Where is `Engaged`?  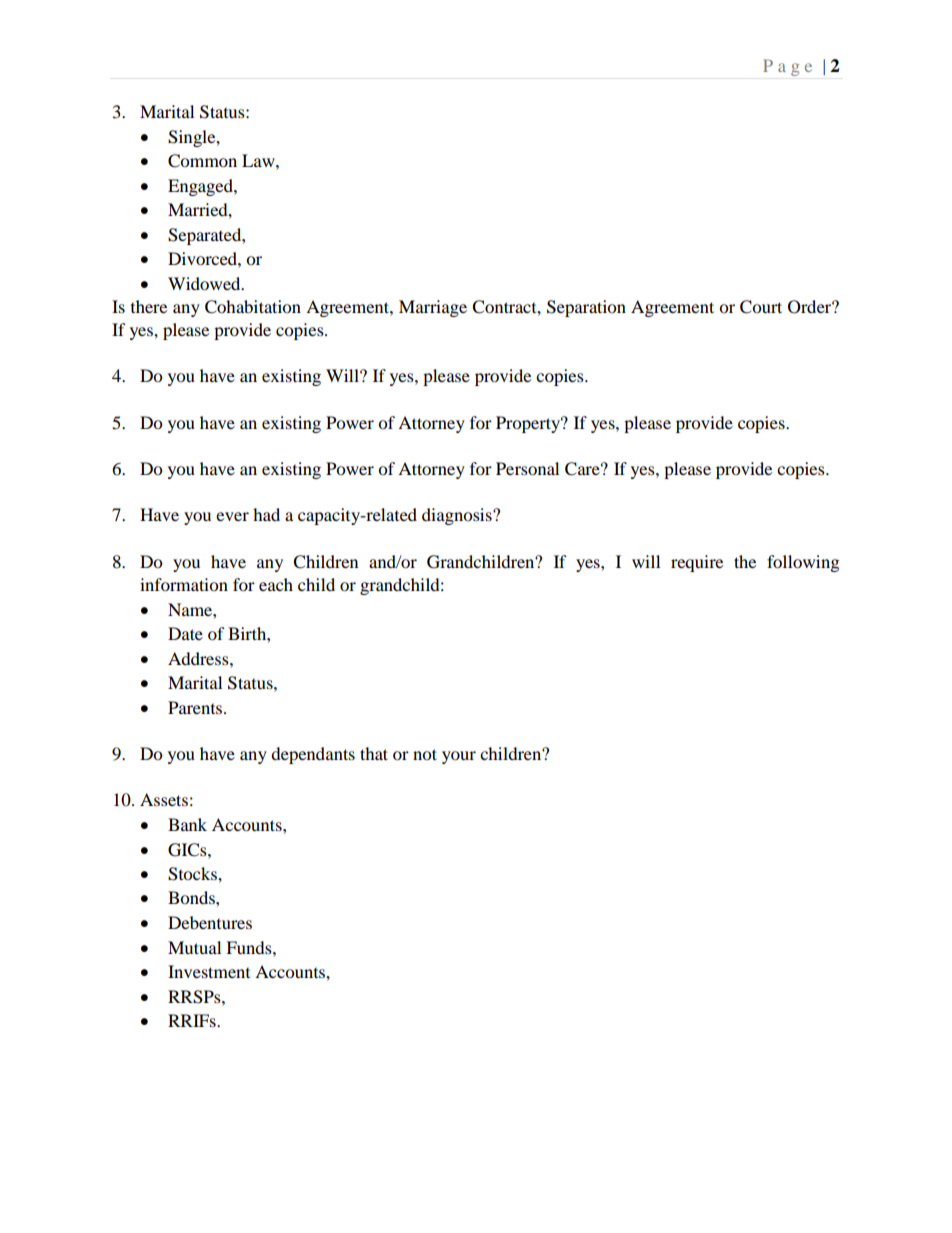
Engaged is located at coordinates (201, 187).
